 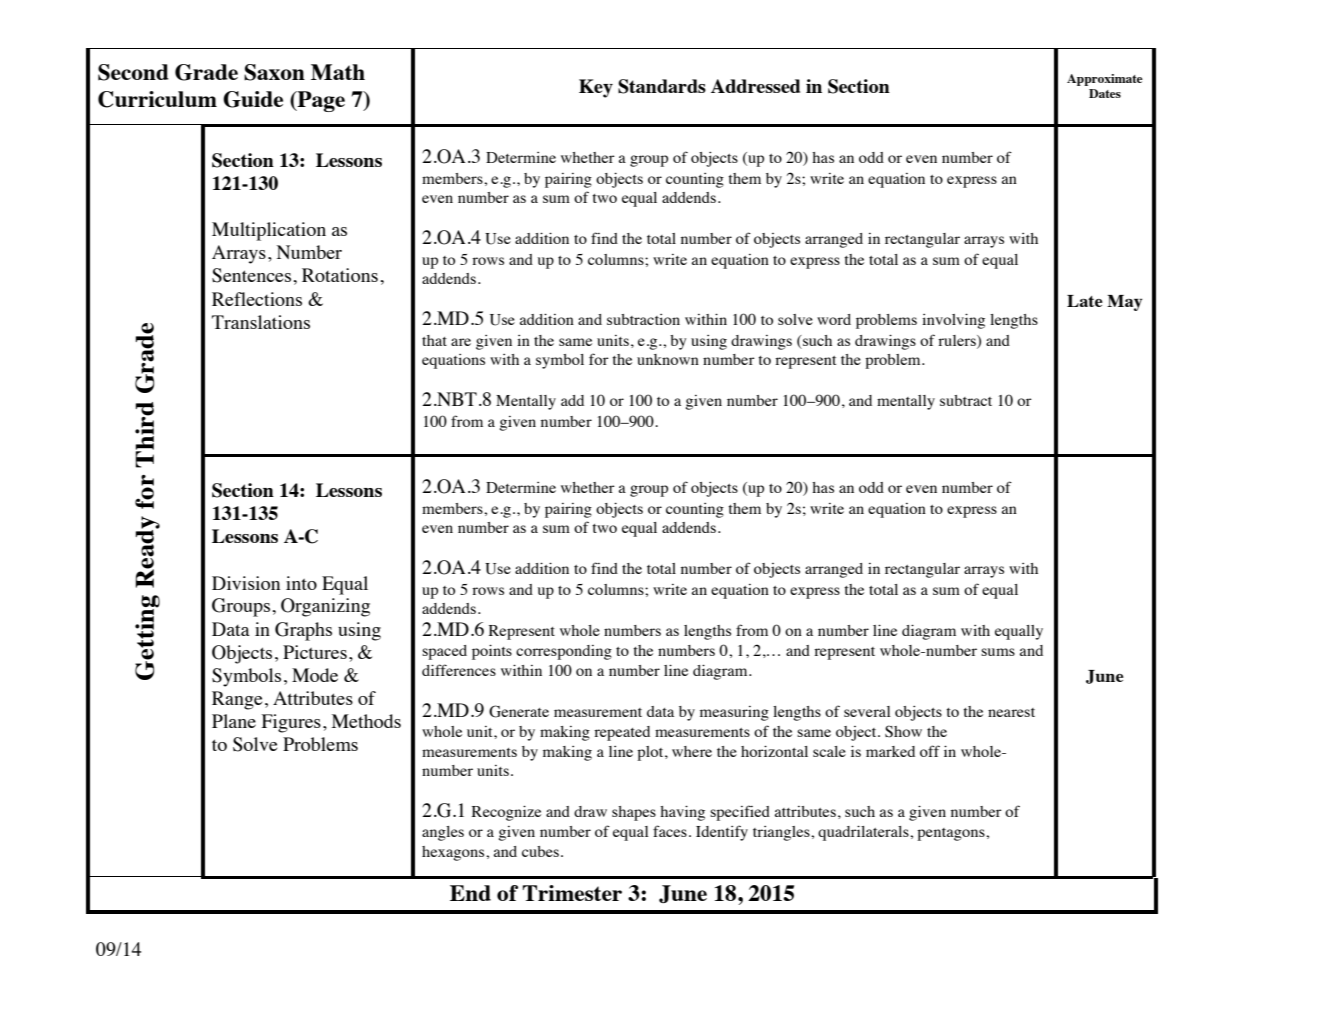 What do you see at coordinates (668, 359) in the document?
I see `unknown` at bounding box center [668, 359].
